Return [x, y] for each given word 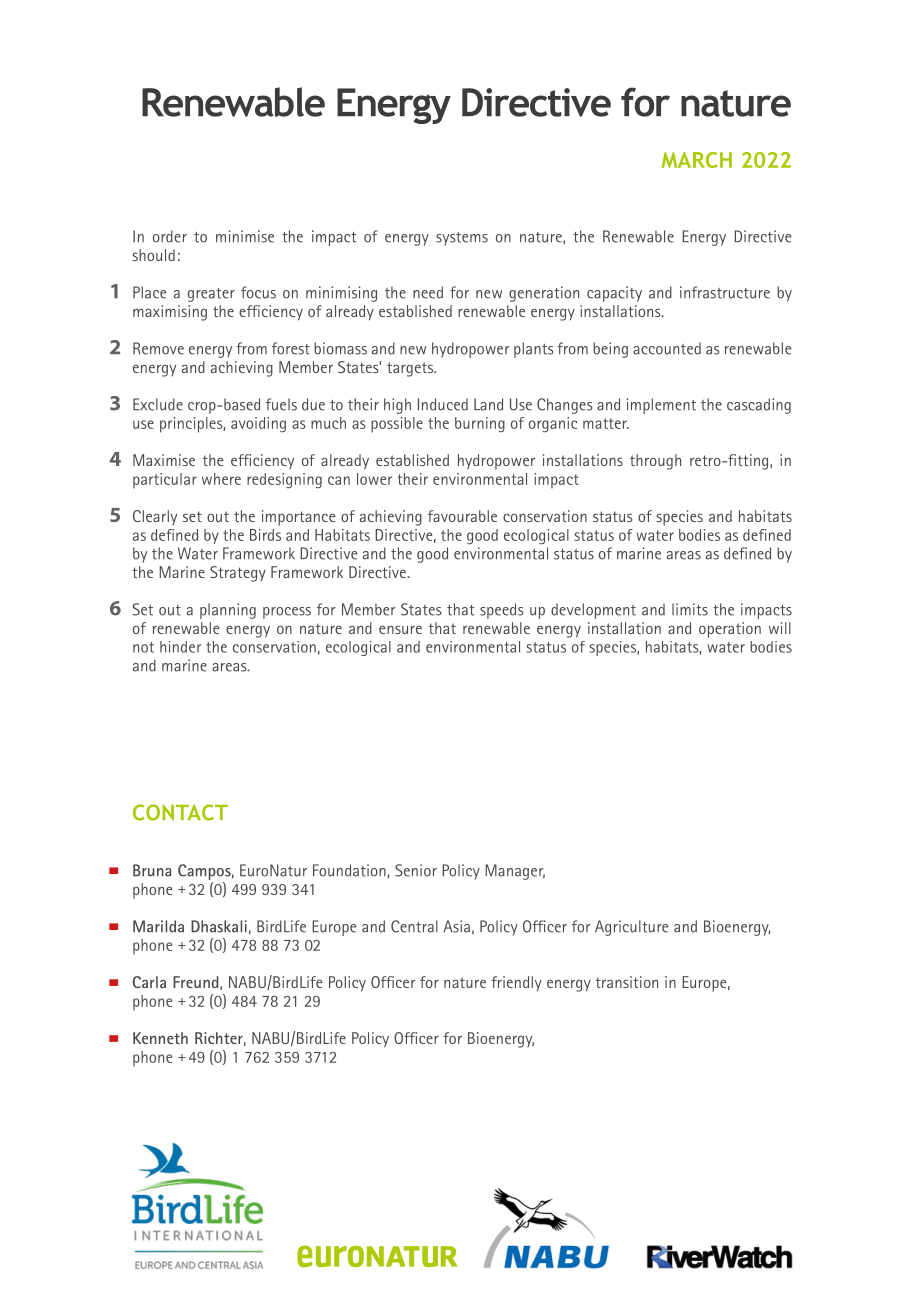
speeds [502, 611]
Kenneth [160, 1038]
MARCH [697, 160]
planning [228, 611]
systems [462, 239]
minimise [245, 236]
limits [690, 609]
